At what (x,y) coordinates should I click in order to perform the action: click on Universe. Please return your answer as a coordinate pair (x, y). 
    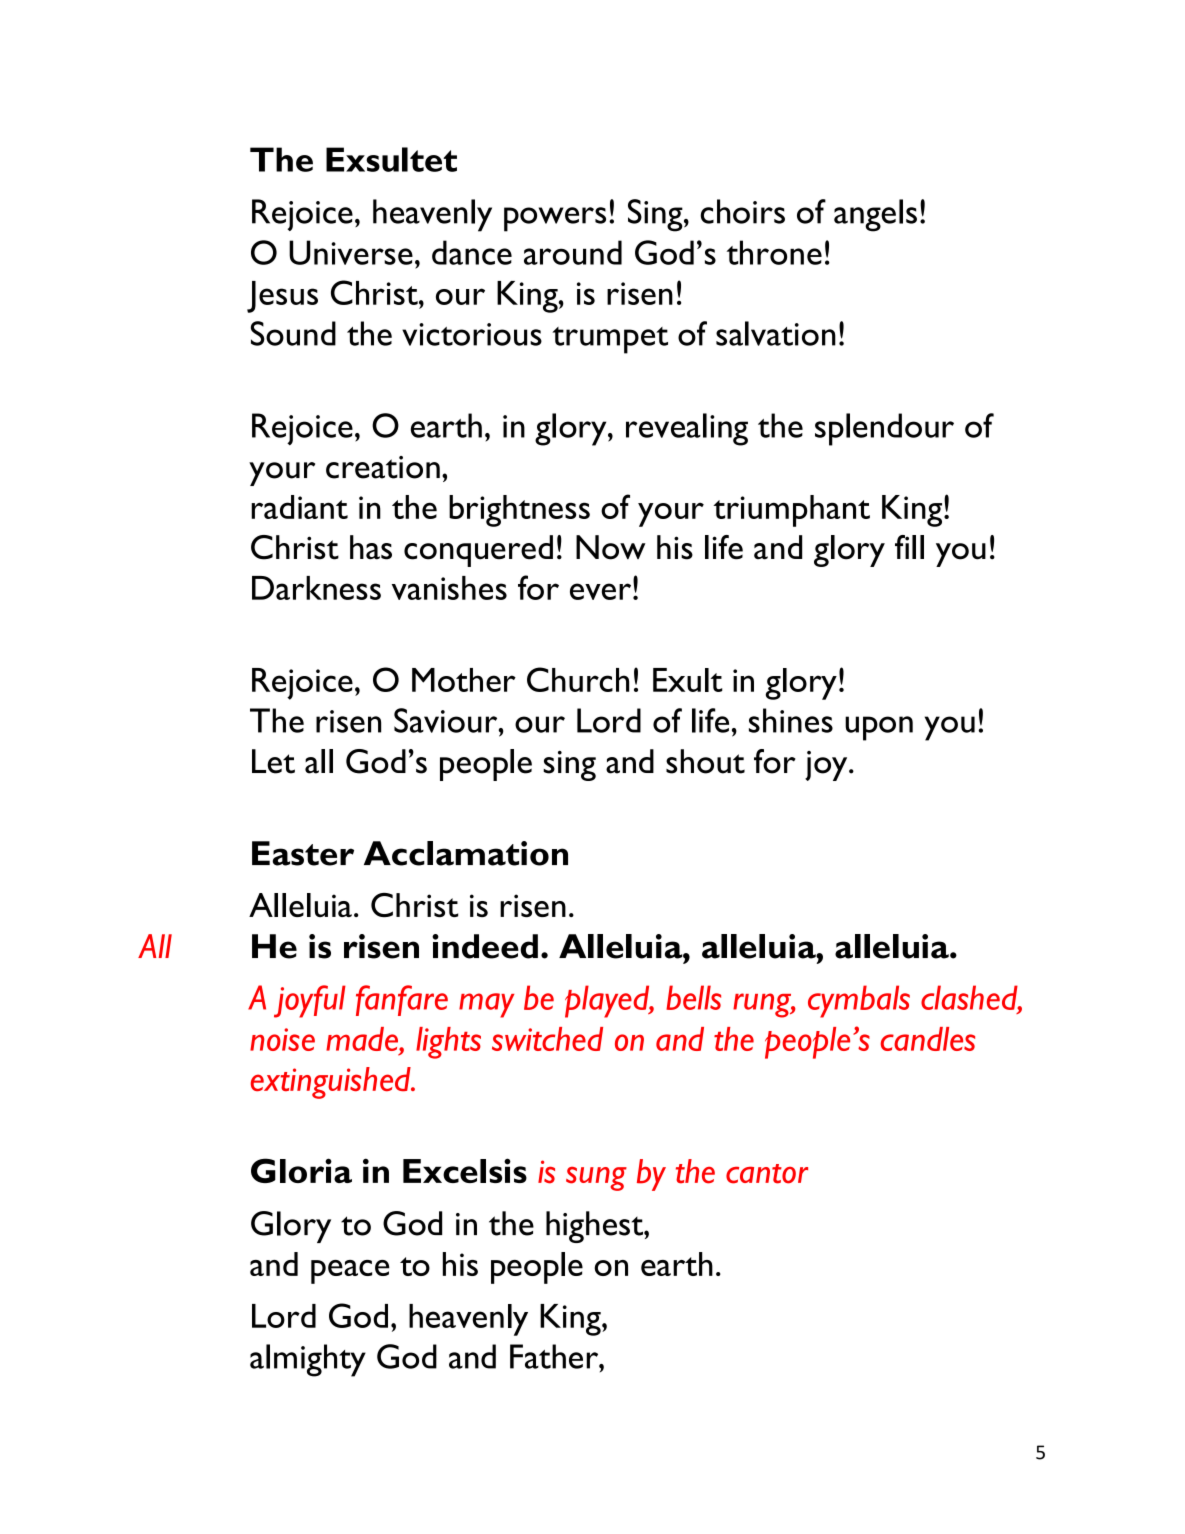
    Looking at the image, I should click on (351, 252).
